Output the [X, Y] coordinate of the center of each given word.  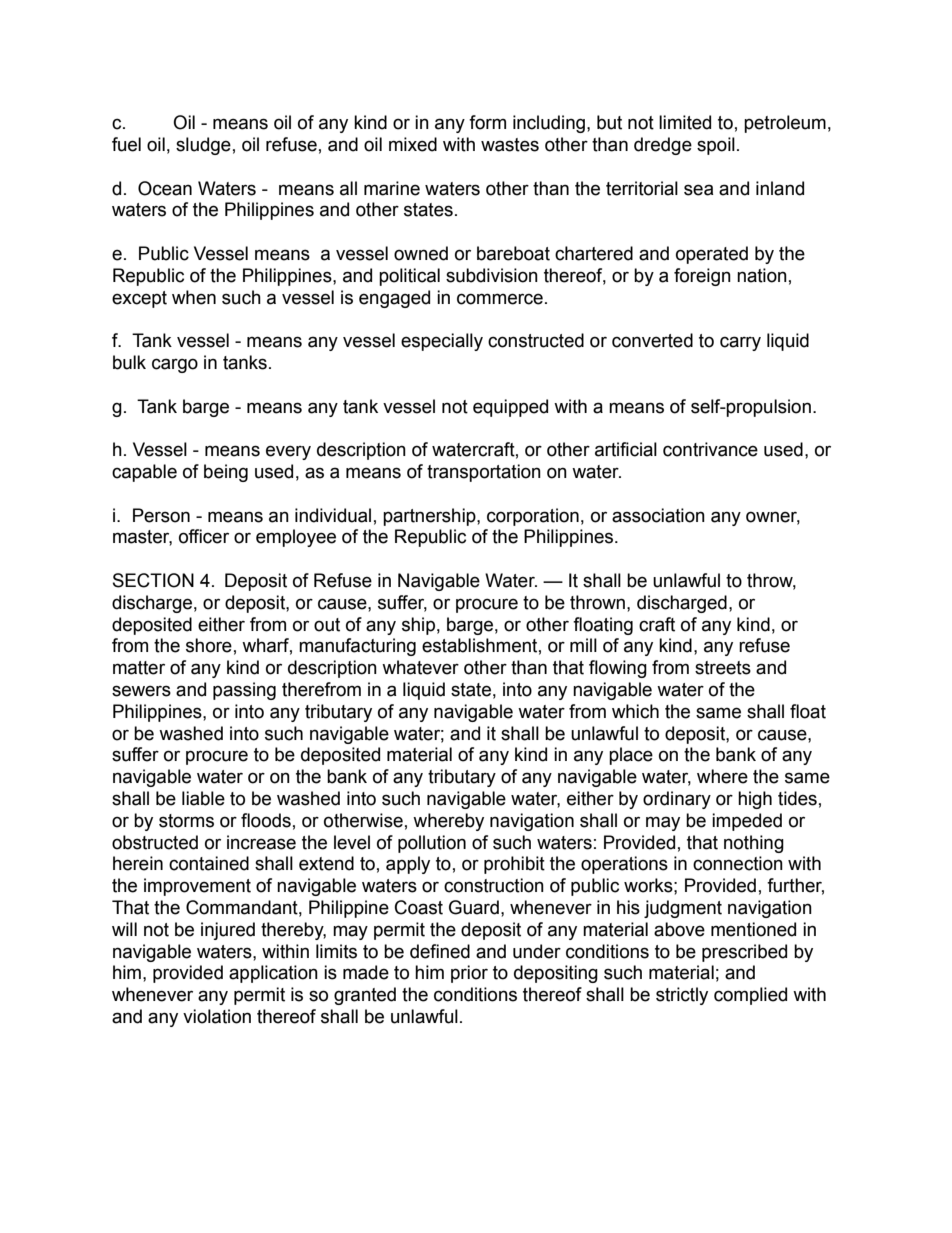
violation [217, 1016]
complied [750, 996]
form [487, 122]
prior [469, 974]
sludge [203, 146]
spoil [716, 146]
